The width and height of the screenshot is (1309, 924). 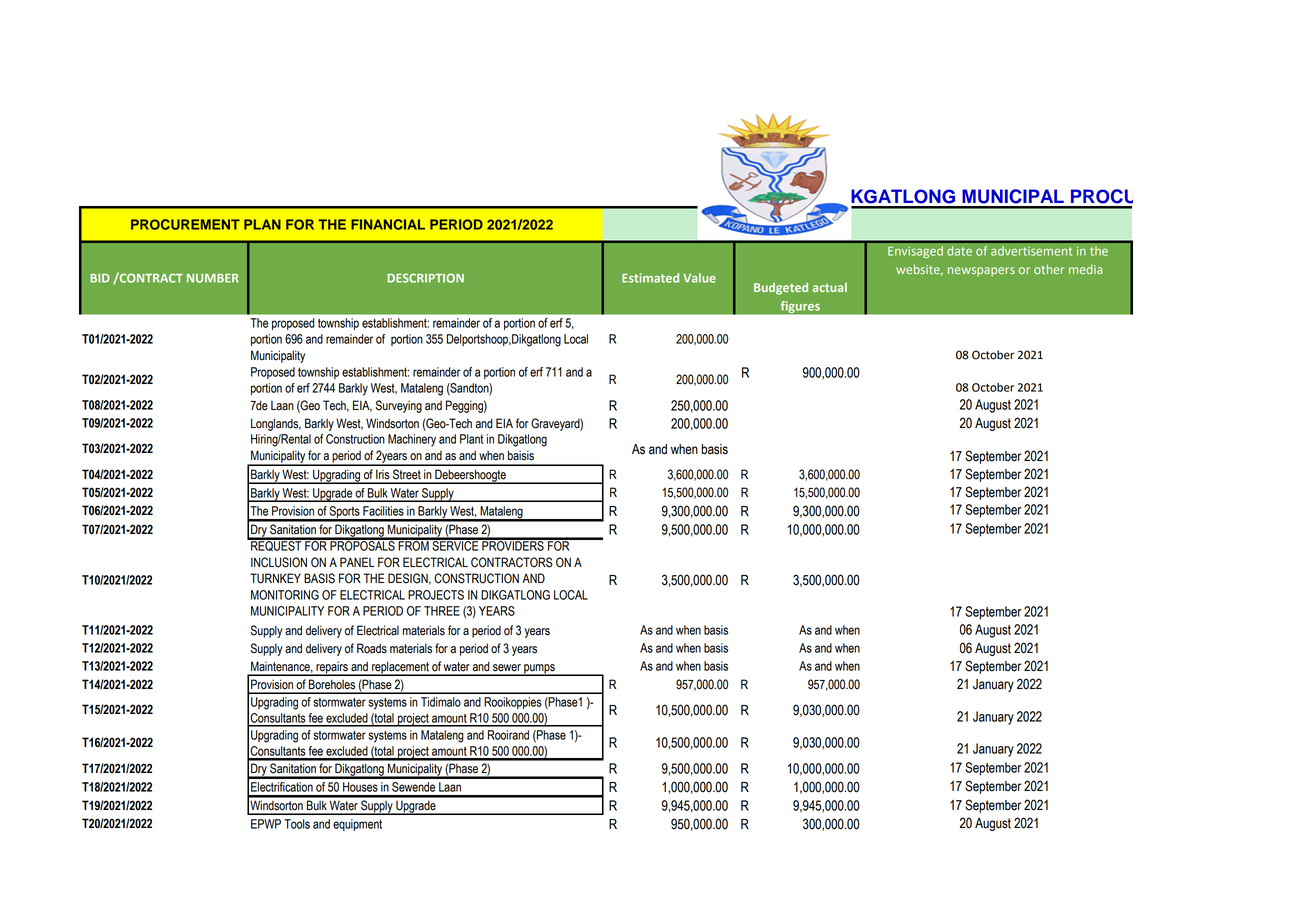 I want to click on actual, so click(x=829, y=287).
